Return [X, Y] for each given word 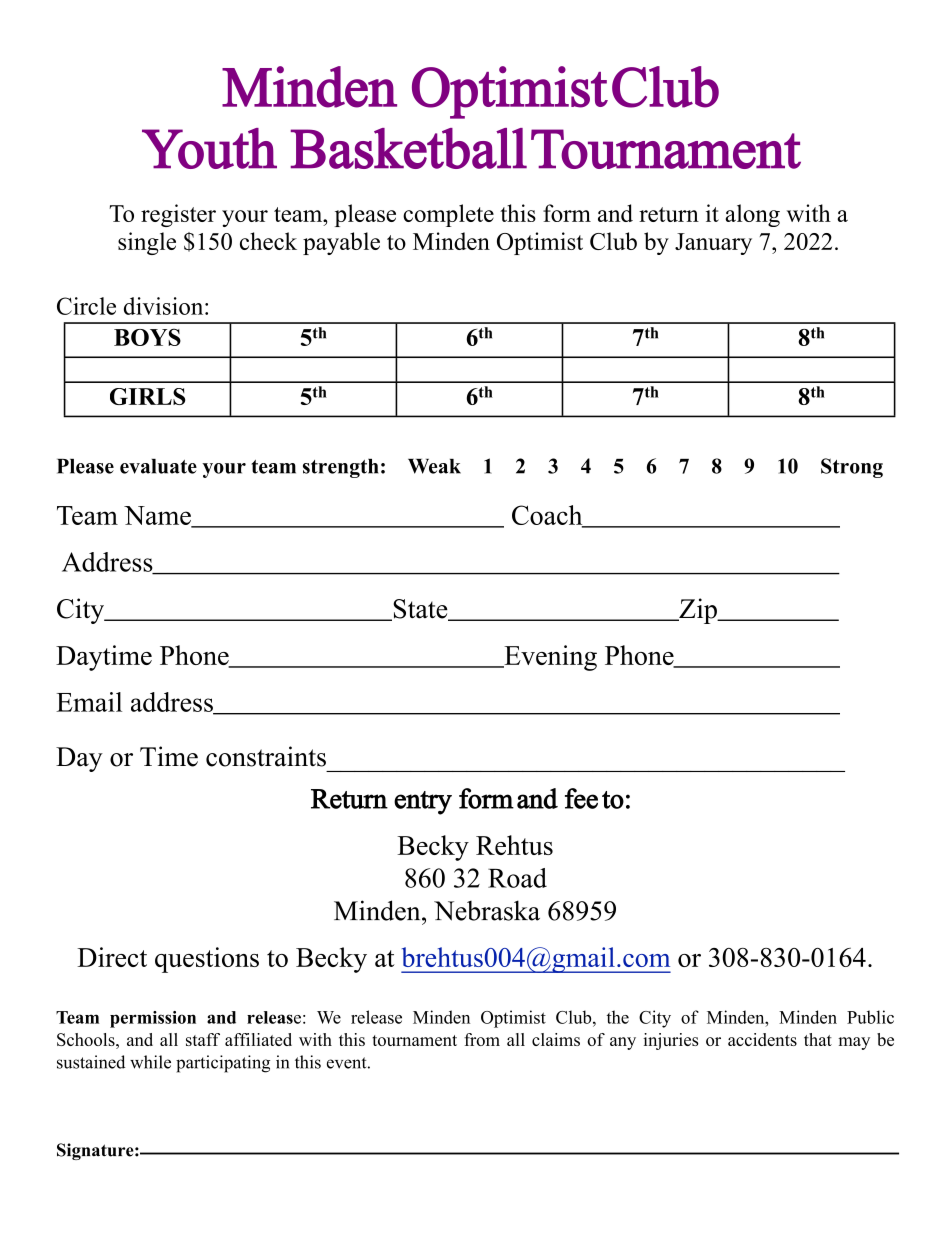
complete [448, 215]
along [752, 215]
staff [203, 1039]
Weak [434, 466]
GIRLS [147, 396]
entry [423, 803]
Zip [698, 611]
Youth [209, 148]
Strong [852, 468]
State [420, 610]
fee [581, 798]
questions [207, 960]
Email [89, 702]
